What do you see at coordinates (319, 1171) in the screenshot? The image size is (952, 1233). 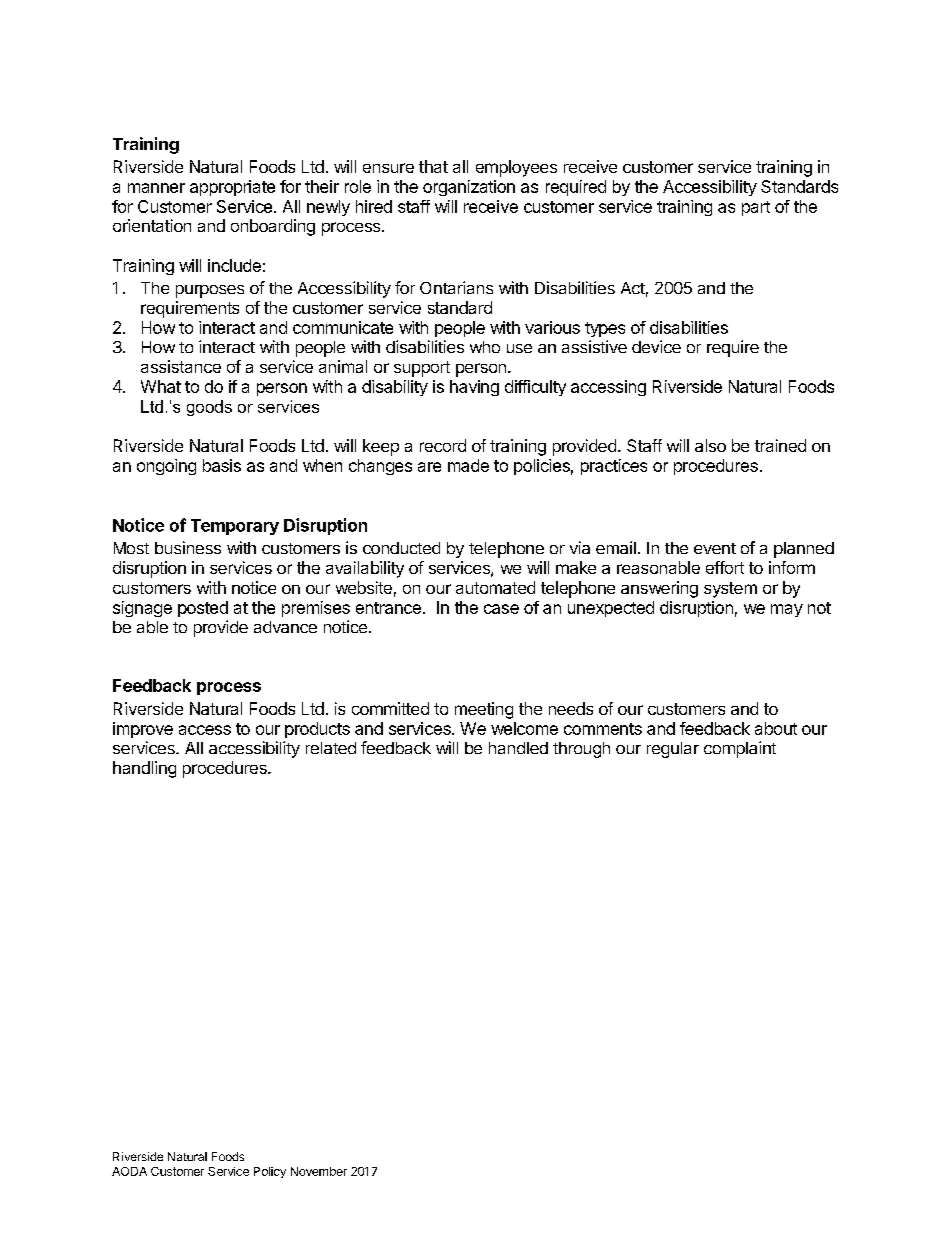 I see `November` at bounding box center [319, 1171].
